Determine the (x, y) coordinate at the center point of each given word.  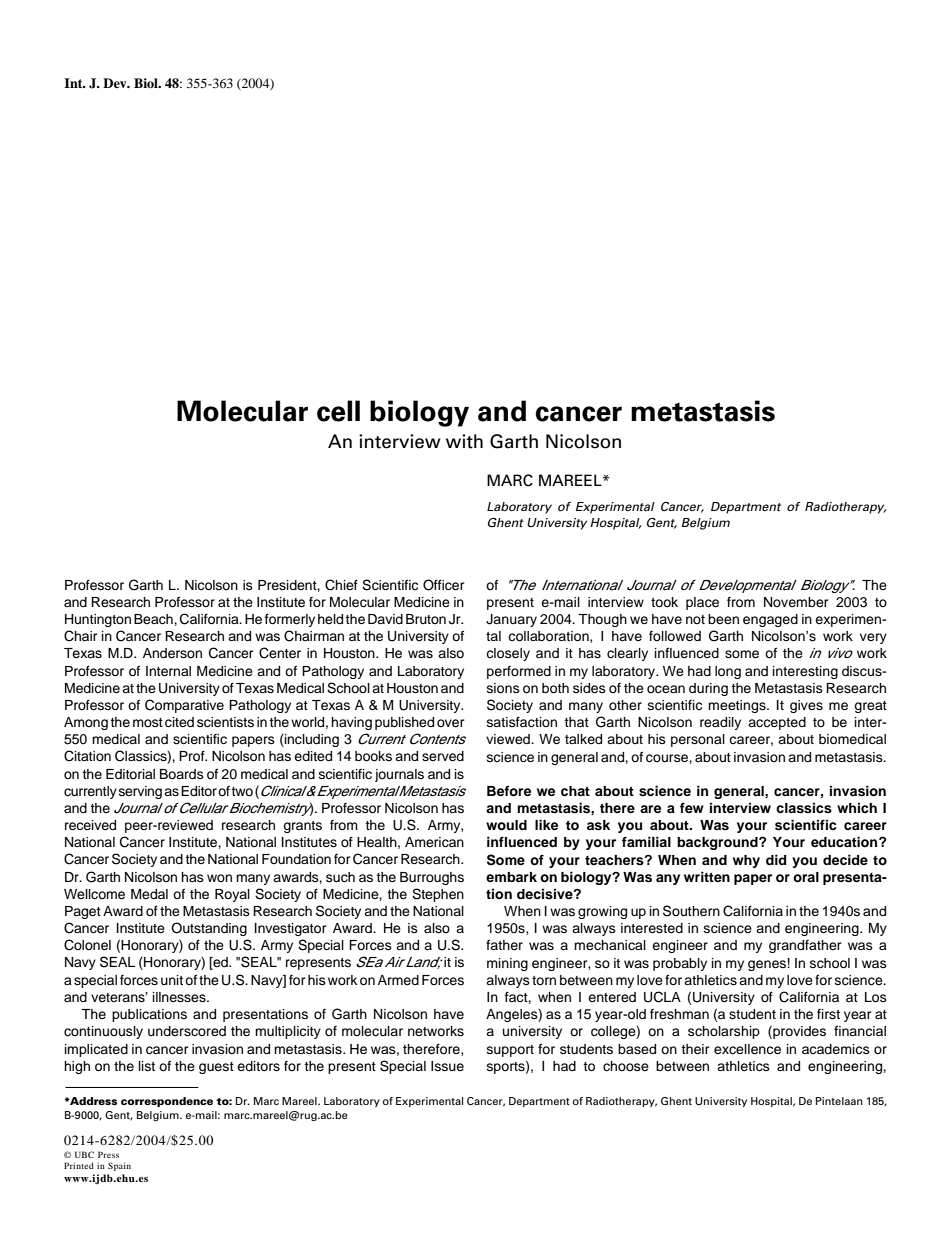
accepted (777, 723)
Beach (154, 619)
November (796, 602)
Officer (443, 585)
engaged (770, 620)
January (511, 620)
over (450, 723)
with (464, 441)
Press (108, 1154)
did (776, 859)
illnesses (180, 997)
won (219, 878)
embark (511, 877)
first (828, 1014)
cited (179, 722)
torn (544, 980)
